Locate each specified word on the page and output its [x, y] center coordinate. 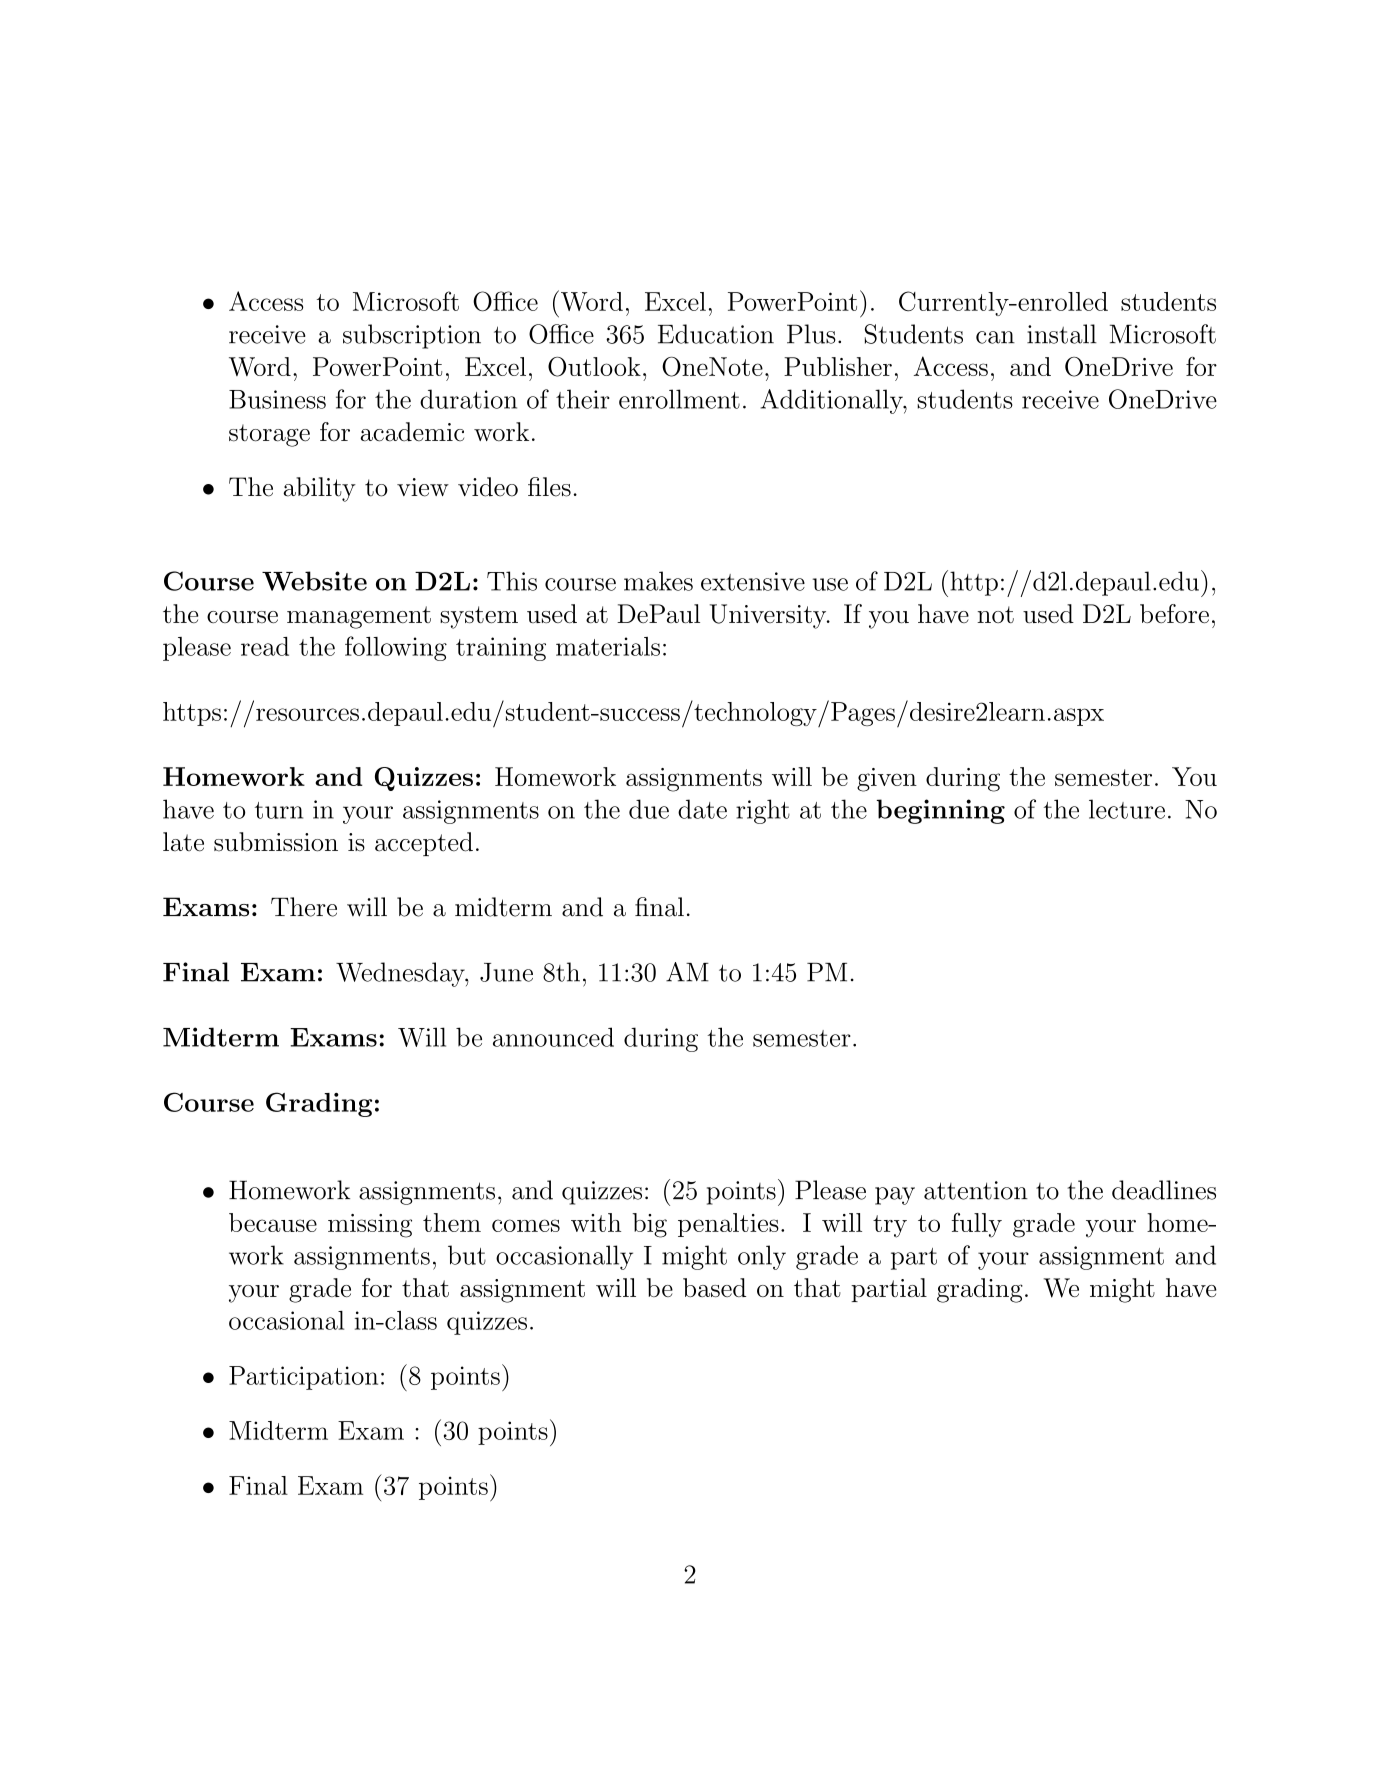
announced [553, 1037]
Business [277, 399]
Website [314, 581]
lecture [1127, 809]
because [273, 1222]
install [1062, 334]
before [1174, 613]
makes [658, 581]
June [506, 972]
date [702, 809]
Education [716, 334]
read [265, 646]
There [304, 907]
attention [976, 1190]
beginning [940, 811]
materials [608, 646]
